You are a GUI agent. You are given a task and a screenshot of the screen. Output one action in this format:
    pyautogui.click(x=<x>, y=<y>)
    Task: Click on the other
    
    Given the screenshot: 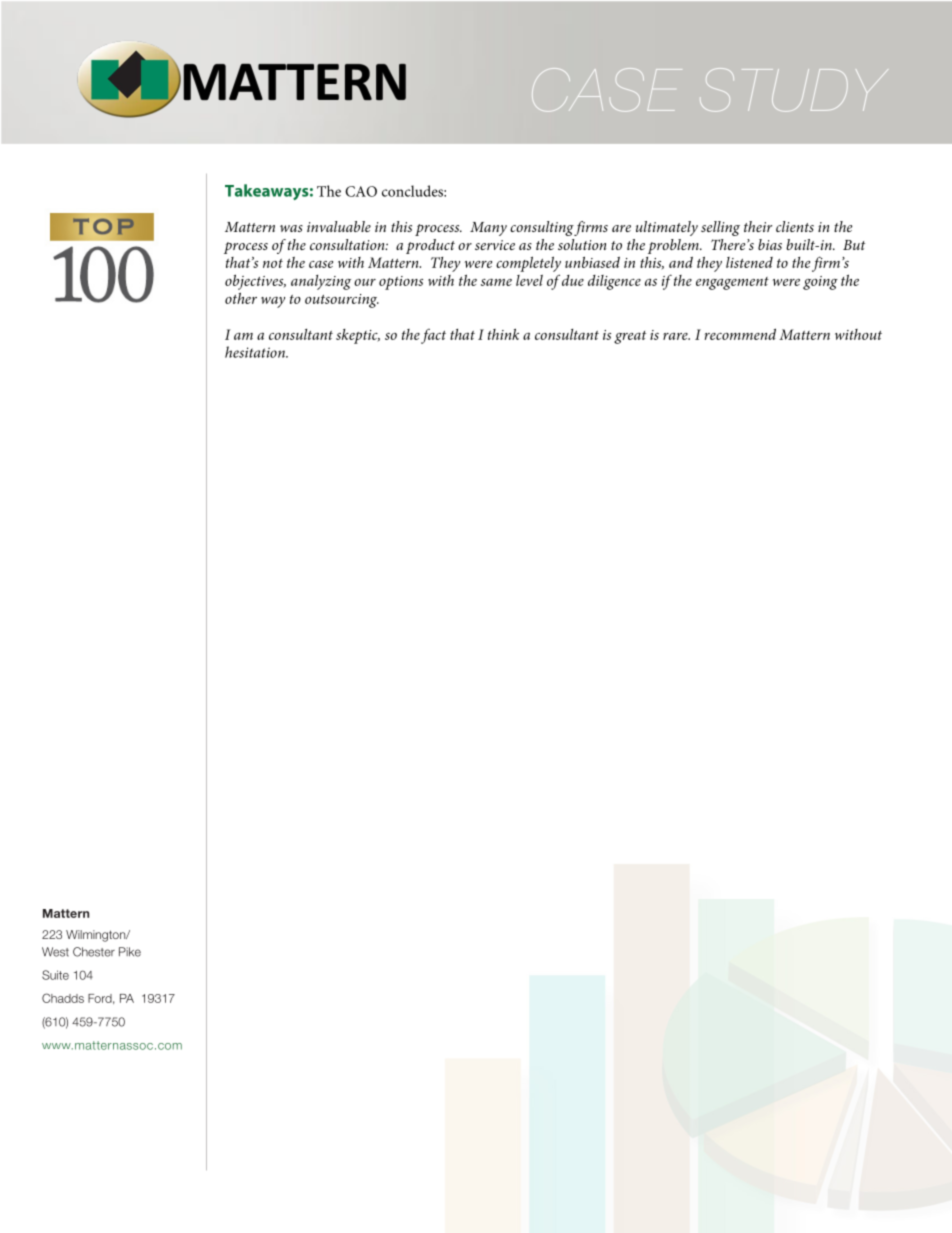 What is the action you would take?
    pyautogui.click(x=241, y=298)
